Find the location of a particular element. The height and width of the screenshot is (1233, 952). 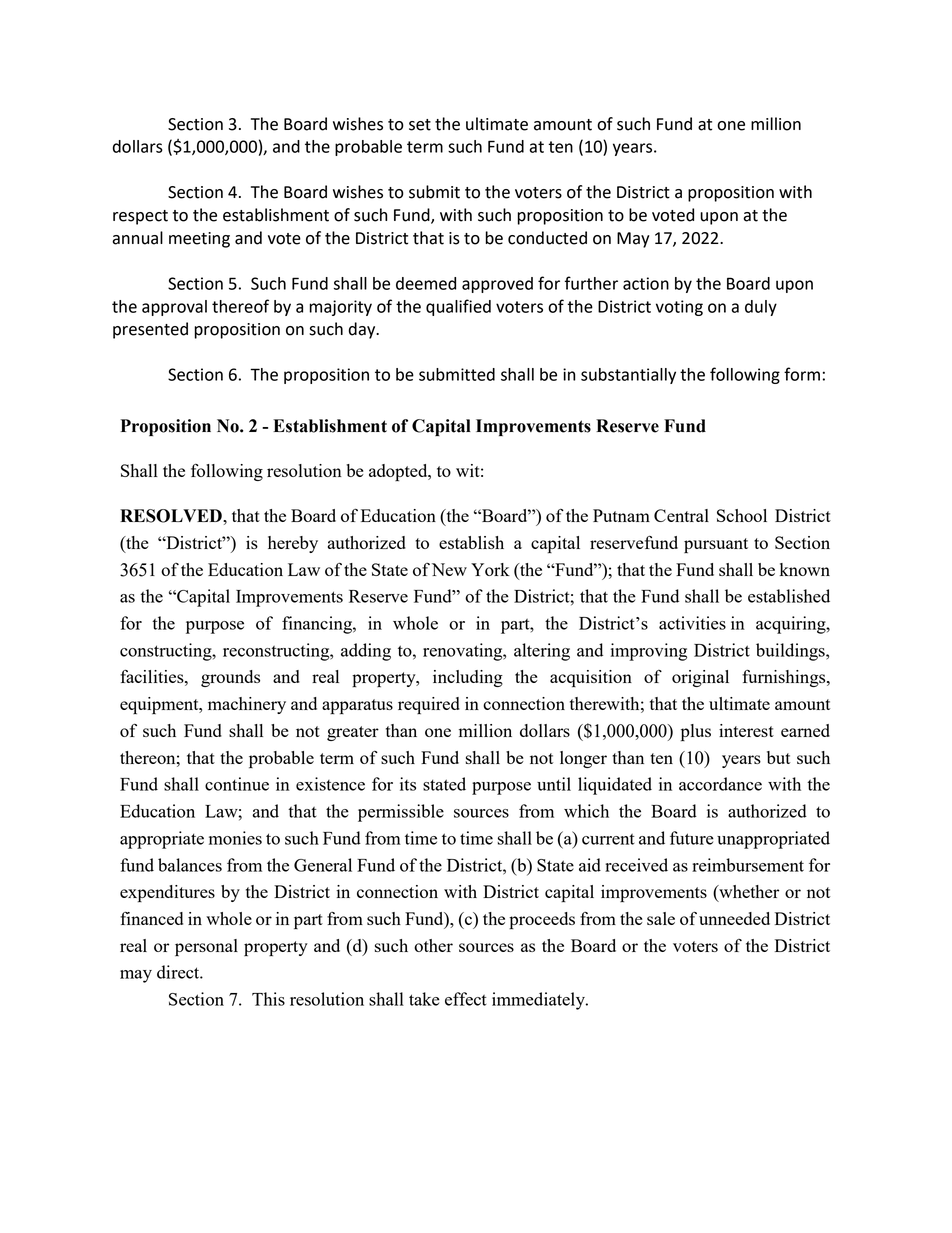

set is located at coordinates (420, 125).
